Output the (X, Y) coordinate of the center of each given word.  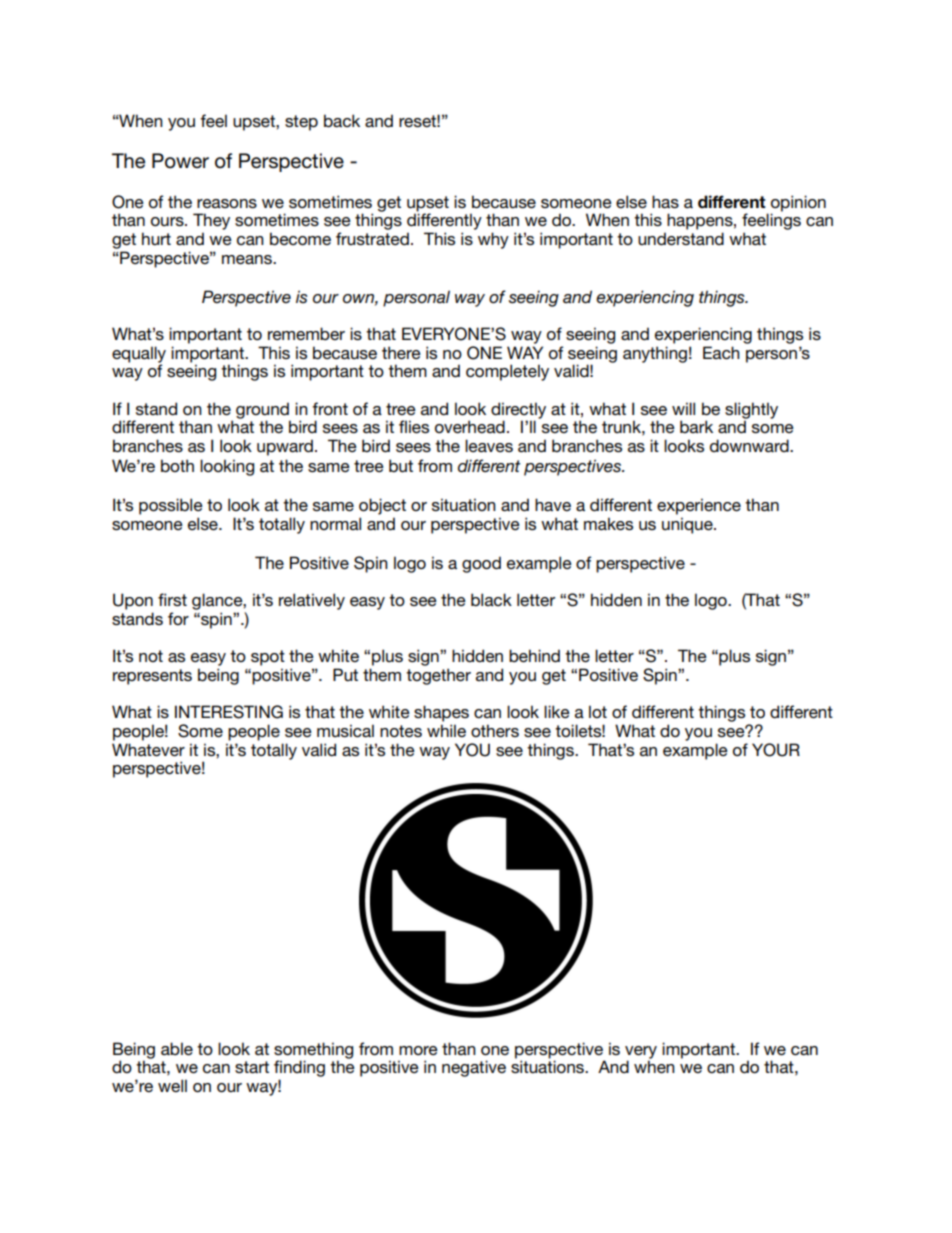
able (177, 1048)
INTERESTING (229, 712)
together (438, 676)
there (401, 352)
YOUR (776, 750)
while (446, 730)
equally (139, 355)
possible (171, 506)
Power (180, 161)
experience (699, 506)
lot (598, 711)
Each (721, 352)
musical (345, 730)
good (481, 564)
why (493, 240)
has (665, 201)
